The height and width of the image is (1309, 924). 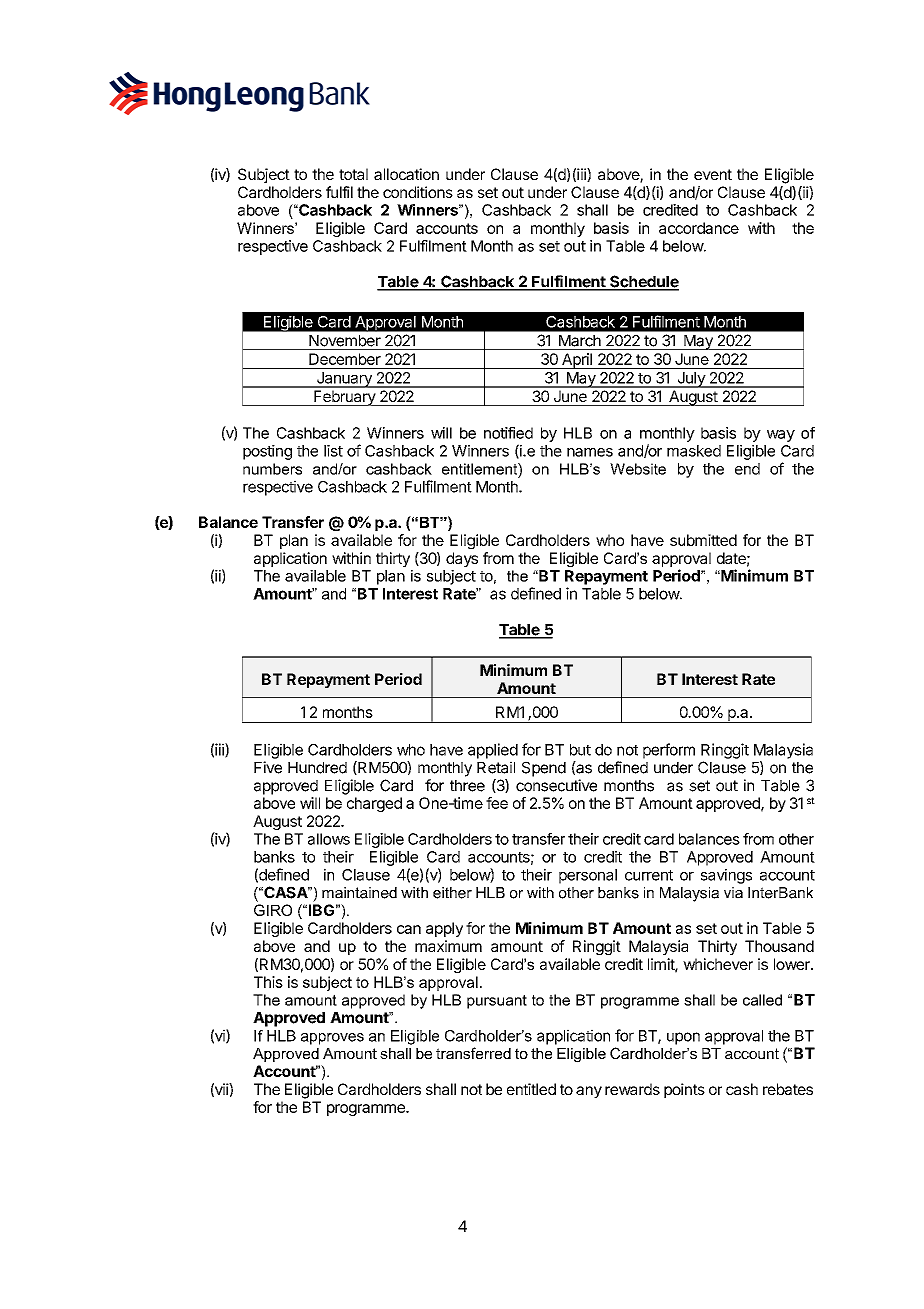 I want to click on conditions, so click(x=418, y=192).
